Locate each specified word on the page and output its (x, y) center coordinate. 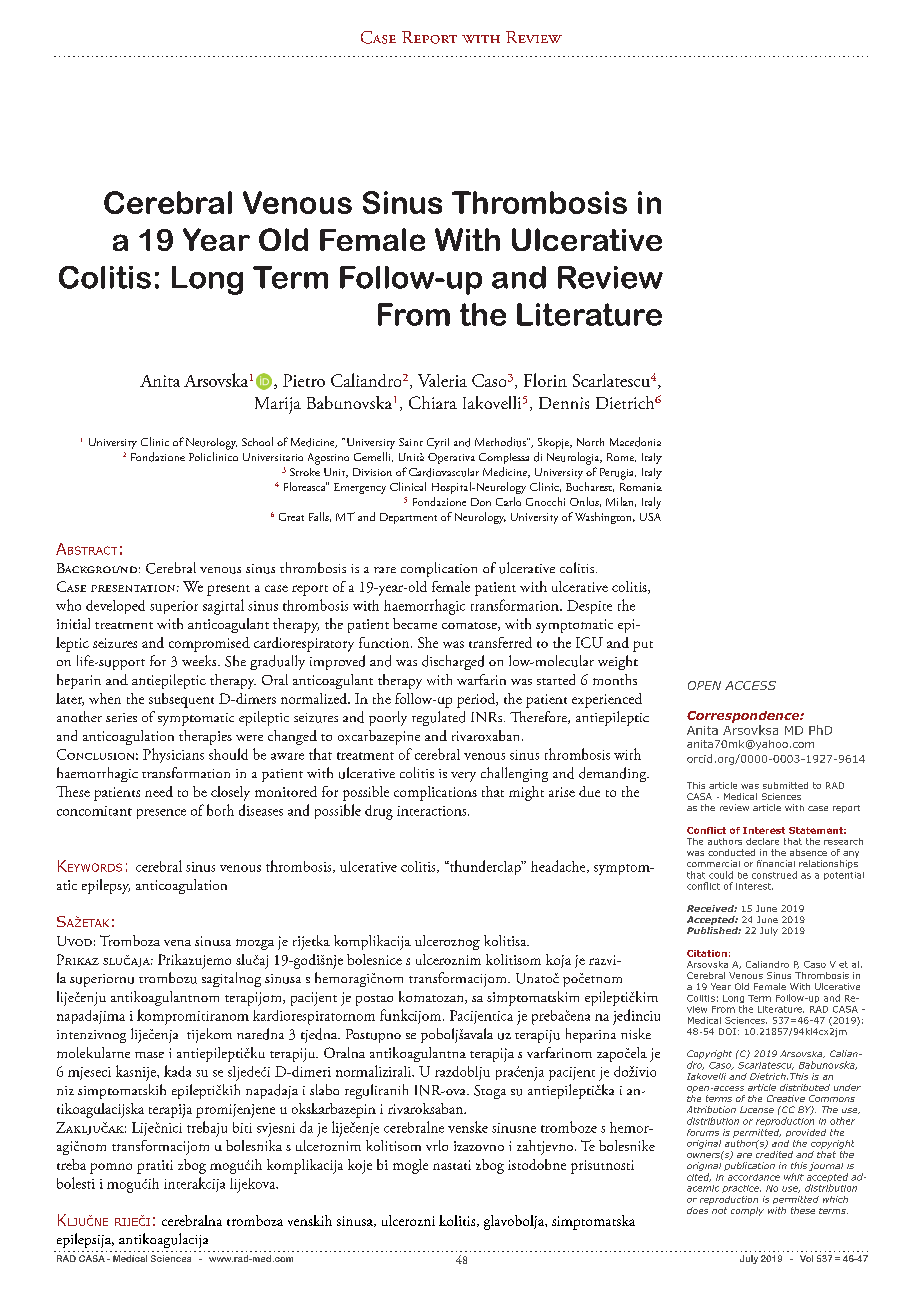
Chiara (433, 402)
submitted (785, 785)
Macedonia (635, 442)
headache (559, 866)
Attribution (711, 1109)
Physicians (173, 755)
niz (65, 1090)
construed (774, 875)
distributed (805, 1087)
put (643, 646)
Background (97, 568)
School (257, 441)
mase (149, 1055)
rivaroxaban (487, 735)
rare (385, 570)
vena (177, 943)
